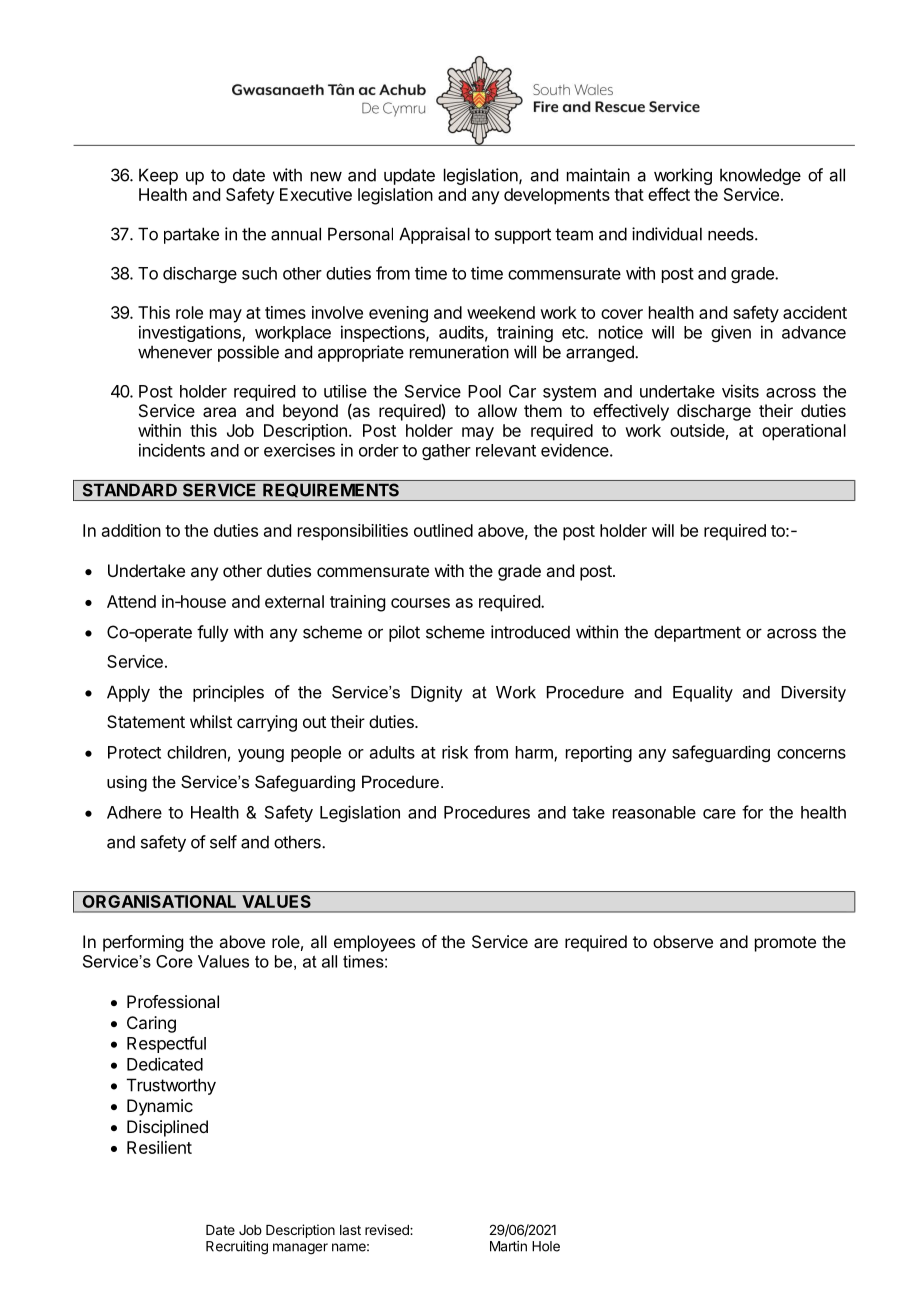  What do you see at coordinates (237, 1248) in the screenshot?
I see `Recruiting` at bounding box center [237, 1248].
